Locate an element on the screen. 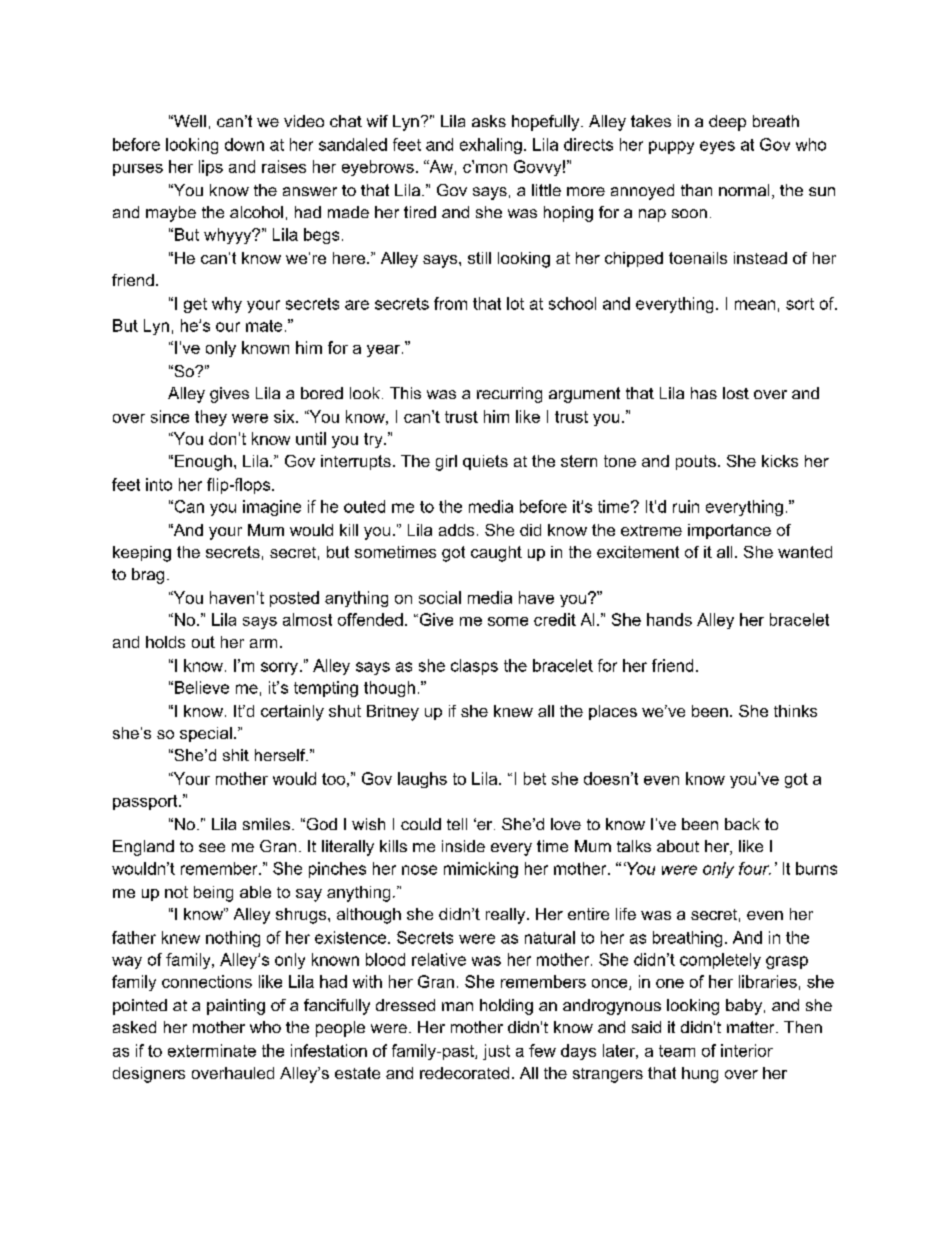 Image resolution: width=952 pixels, height=1233 pixels. just is located at coordinates (496, 1052).
